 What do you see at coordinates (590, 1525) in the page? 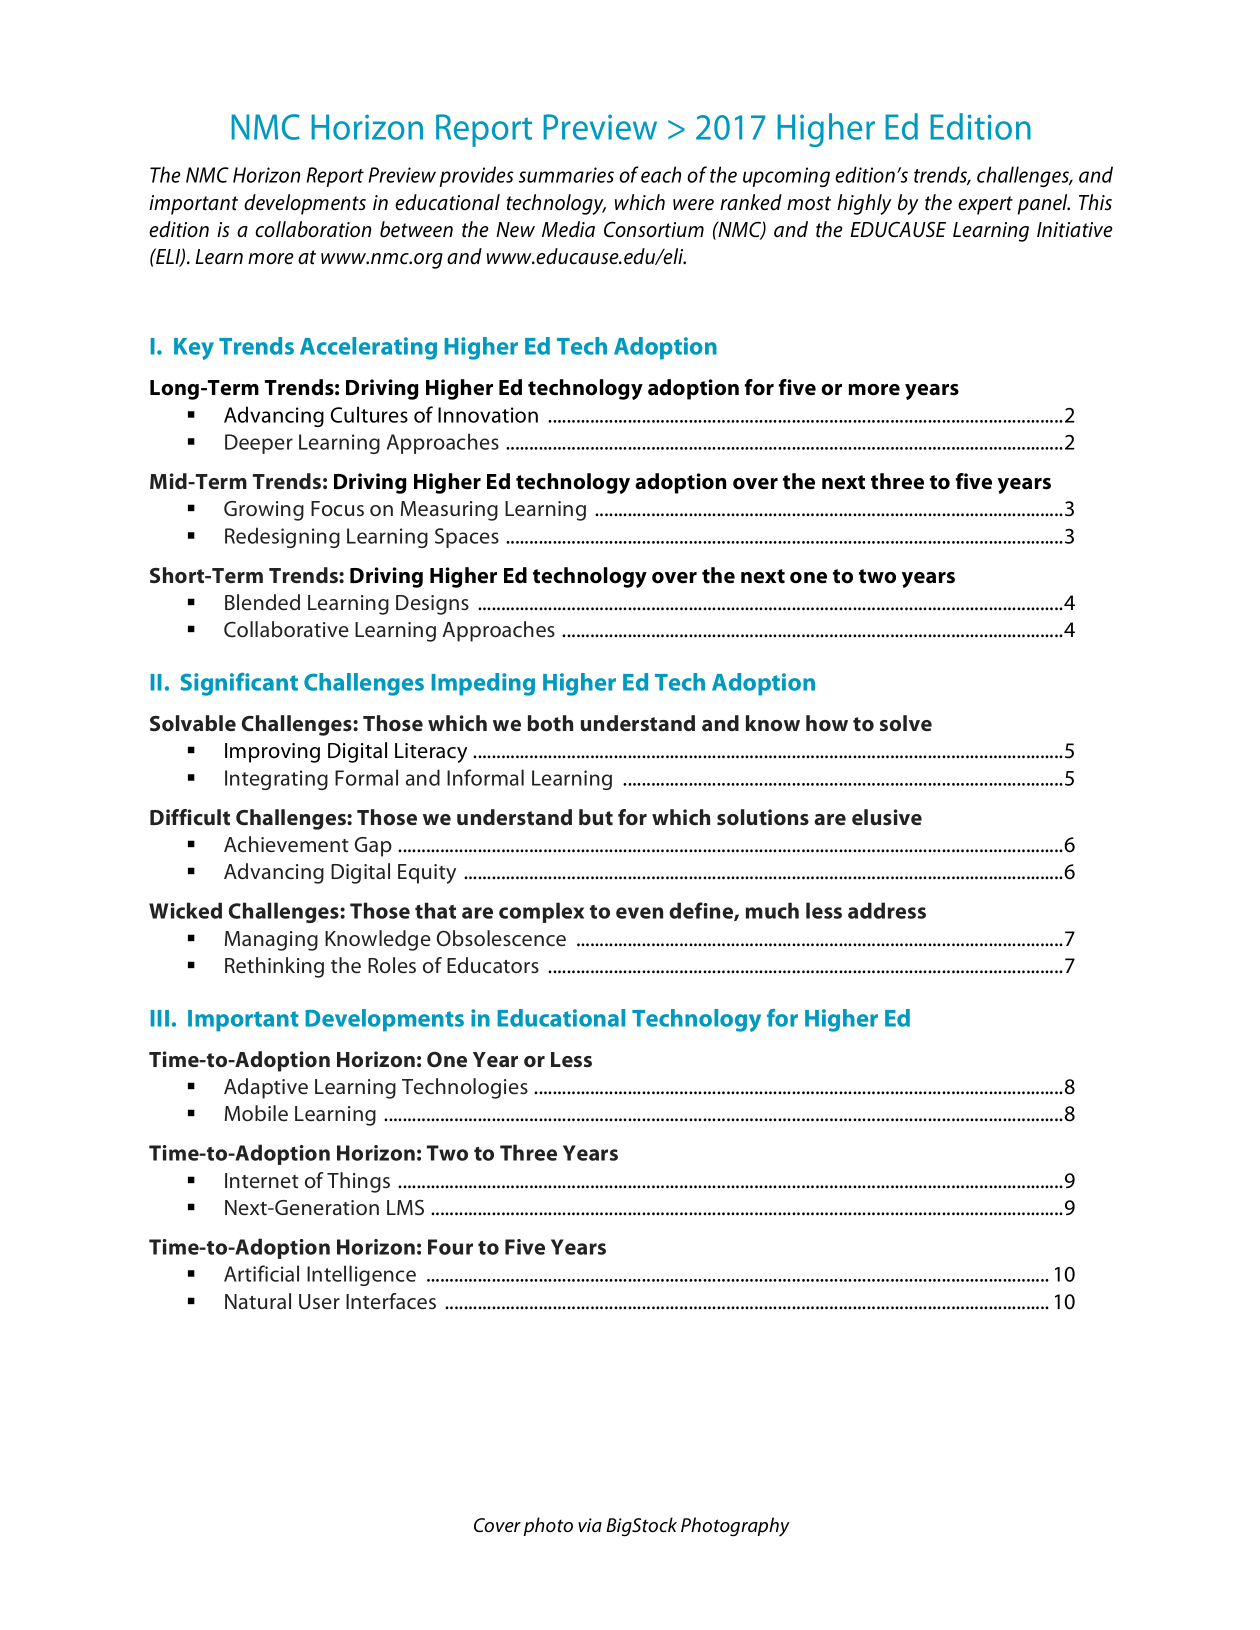
I see `via` at bounding box center [590, 1525].
